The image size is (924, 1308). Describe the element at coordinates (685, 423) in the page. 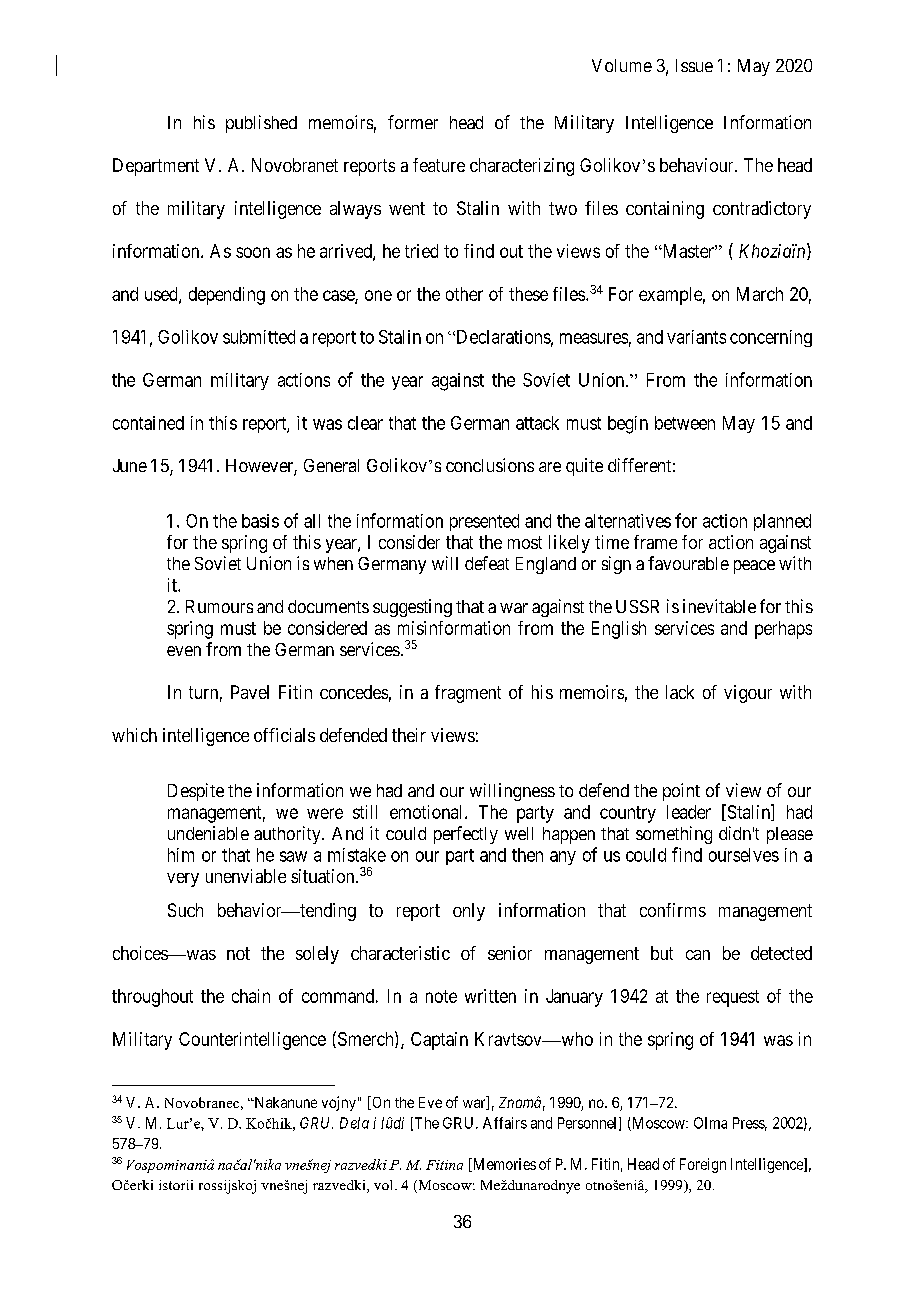

I see `between` at that location.
